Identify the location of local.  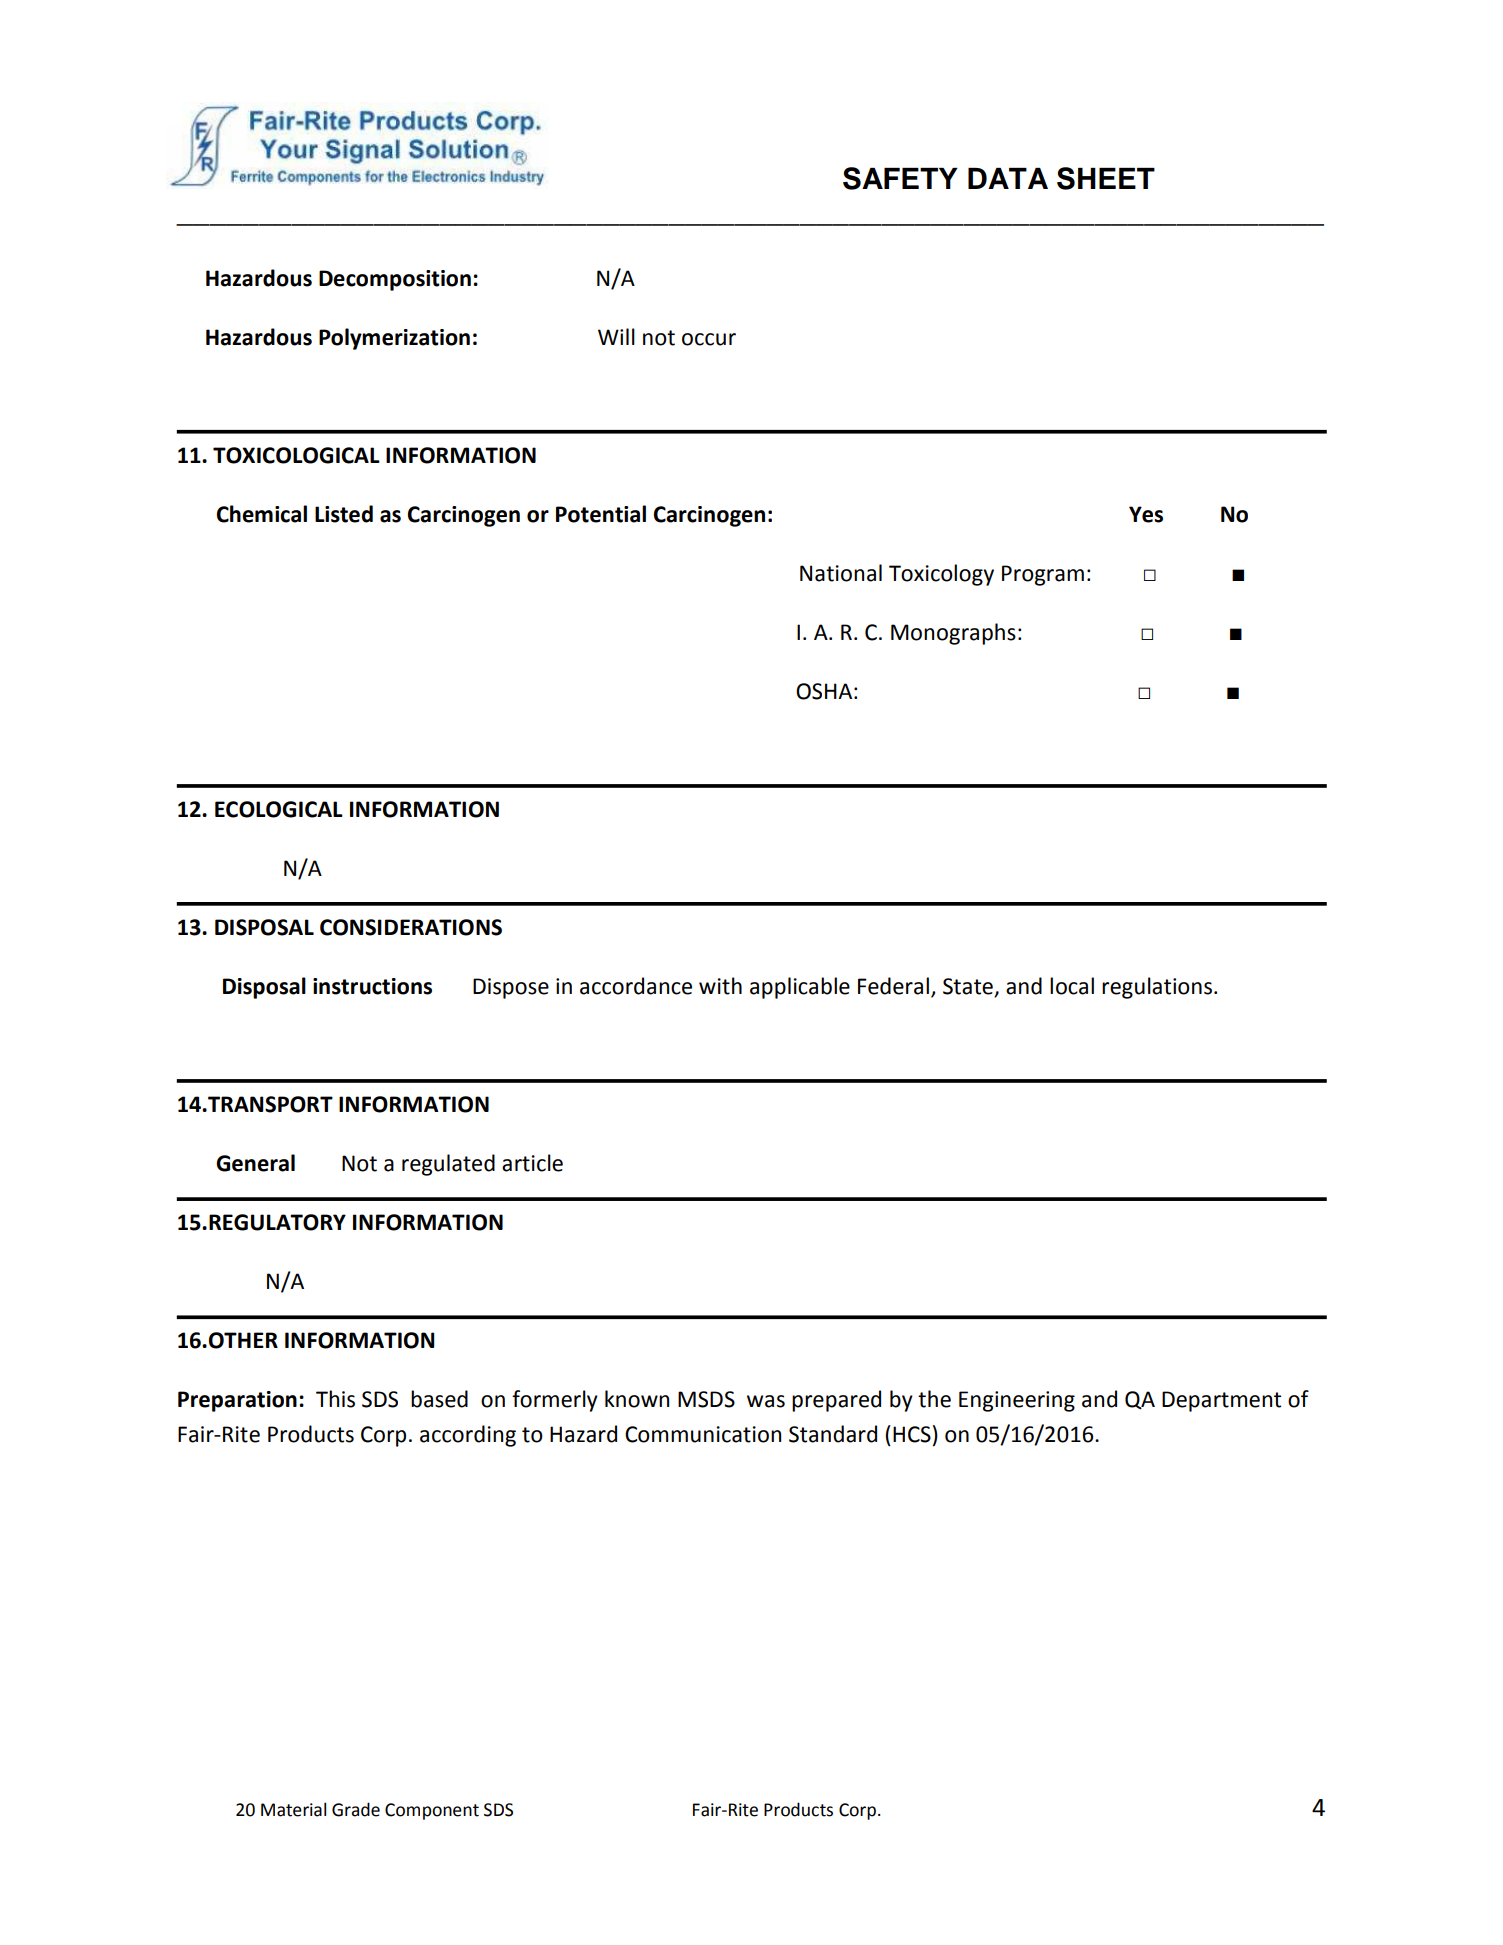
(1072, 986).
